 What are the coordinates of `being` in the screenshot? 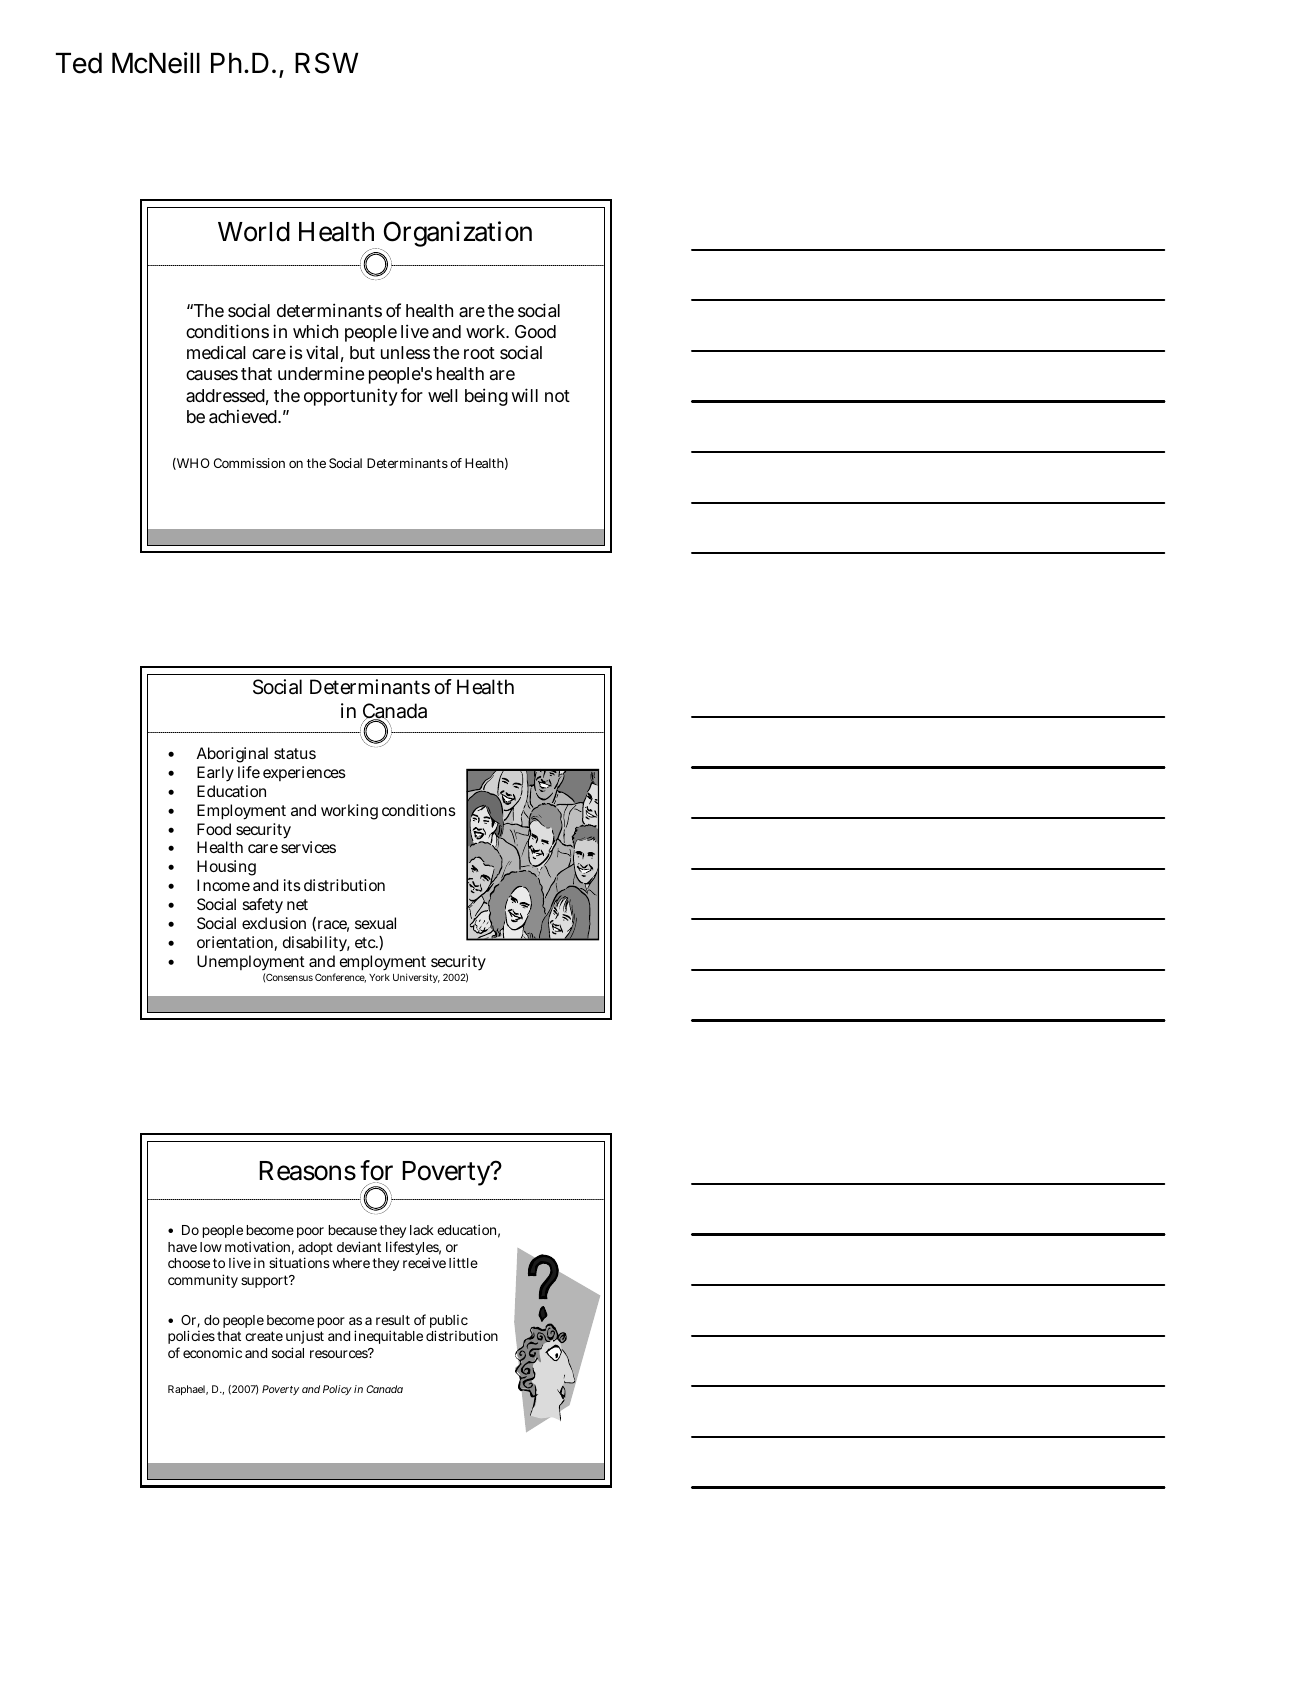 It's located at (486, 397).
